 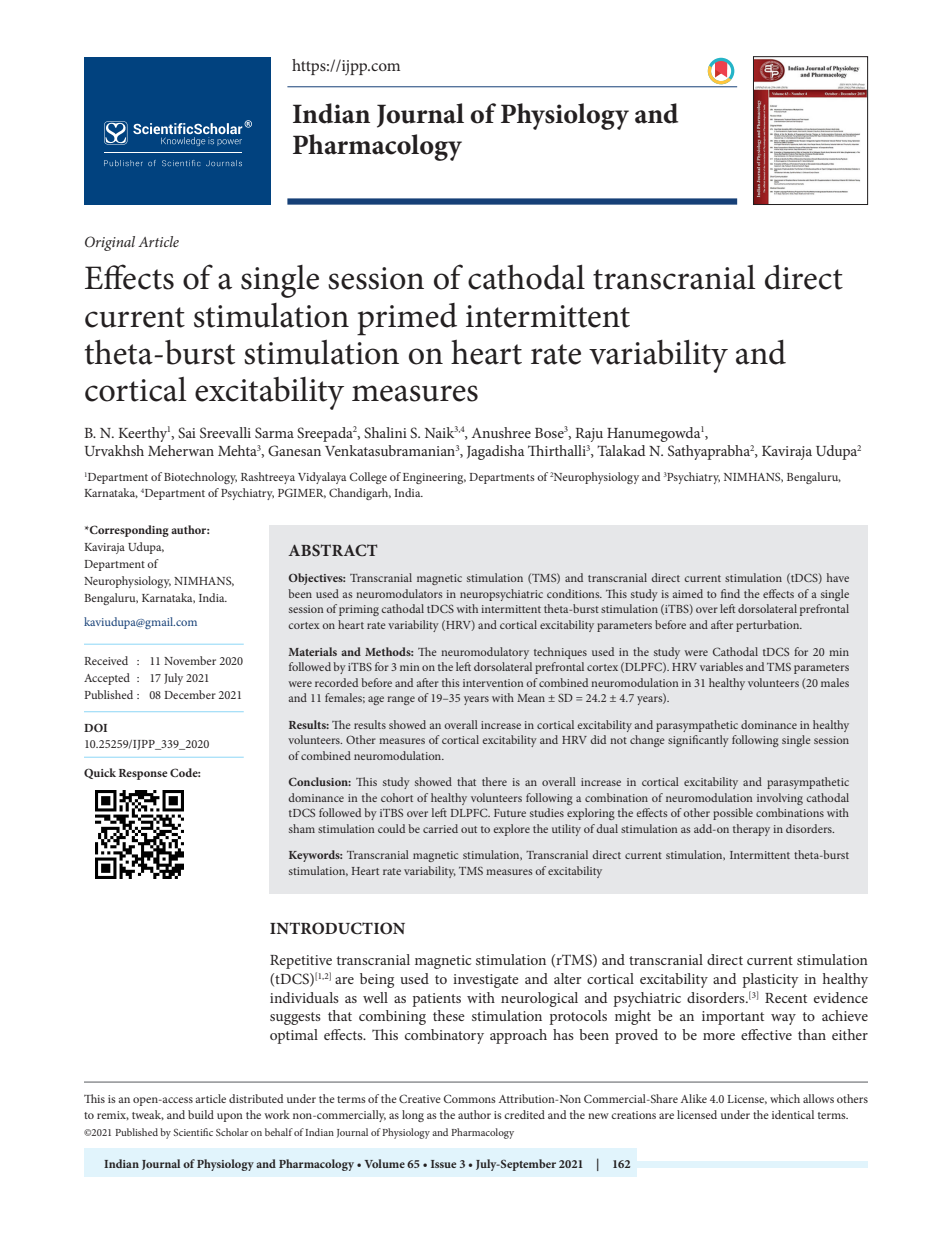 What do you see at coordinates (493, 683) in the screenshot?
I see `intervention` at bounding box center [493, 683].
